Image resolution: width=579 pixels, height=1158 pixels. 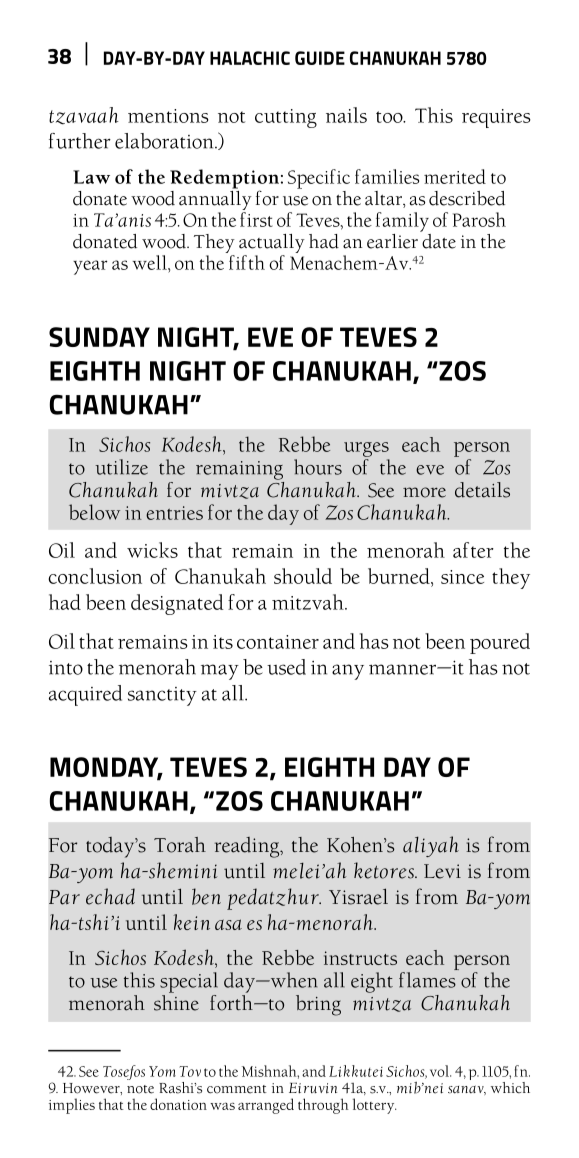 I want to click on fifth, so click(x=247, y=262).
